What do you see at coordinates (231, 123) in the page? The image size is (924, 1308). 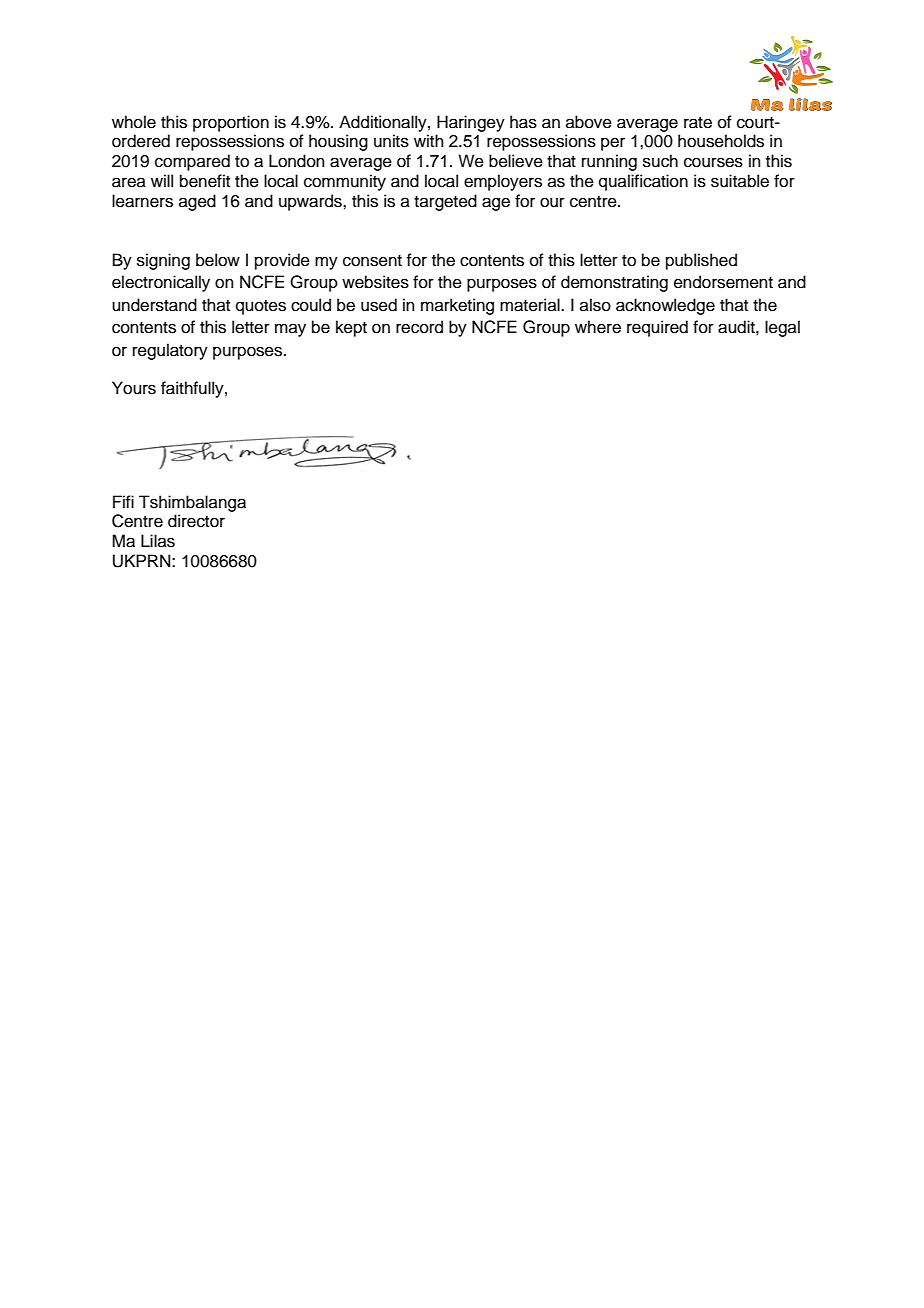 I see `proportion` at bounding box center [231, 123].
